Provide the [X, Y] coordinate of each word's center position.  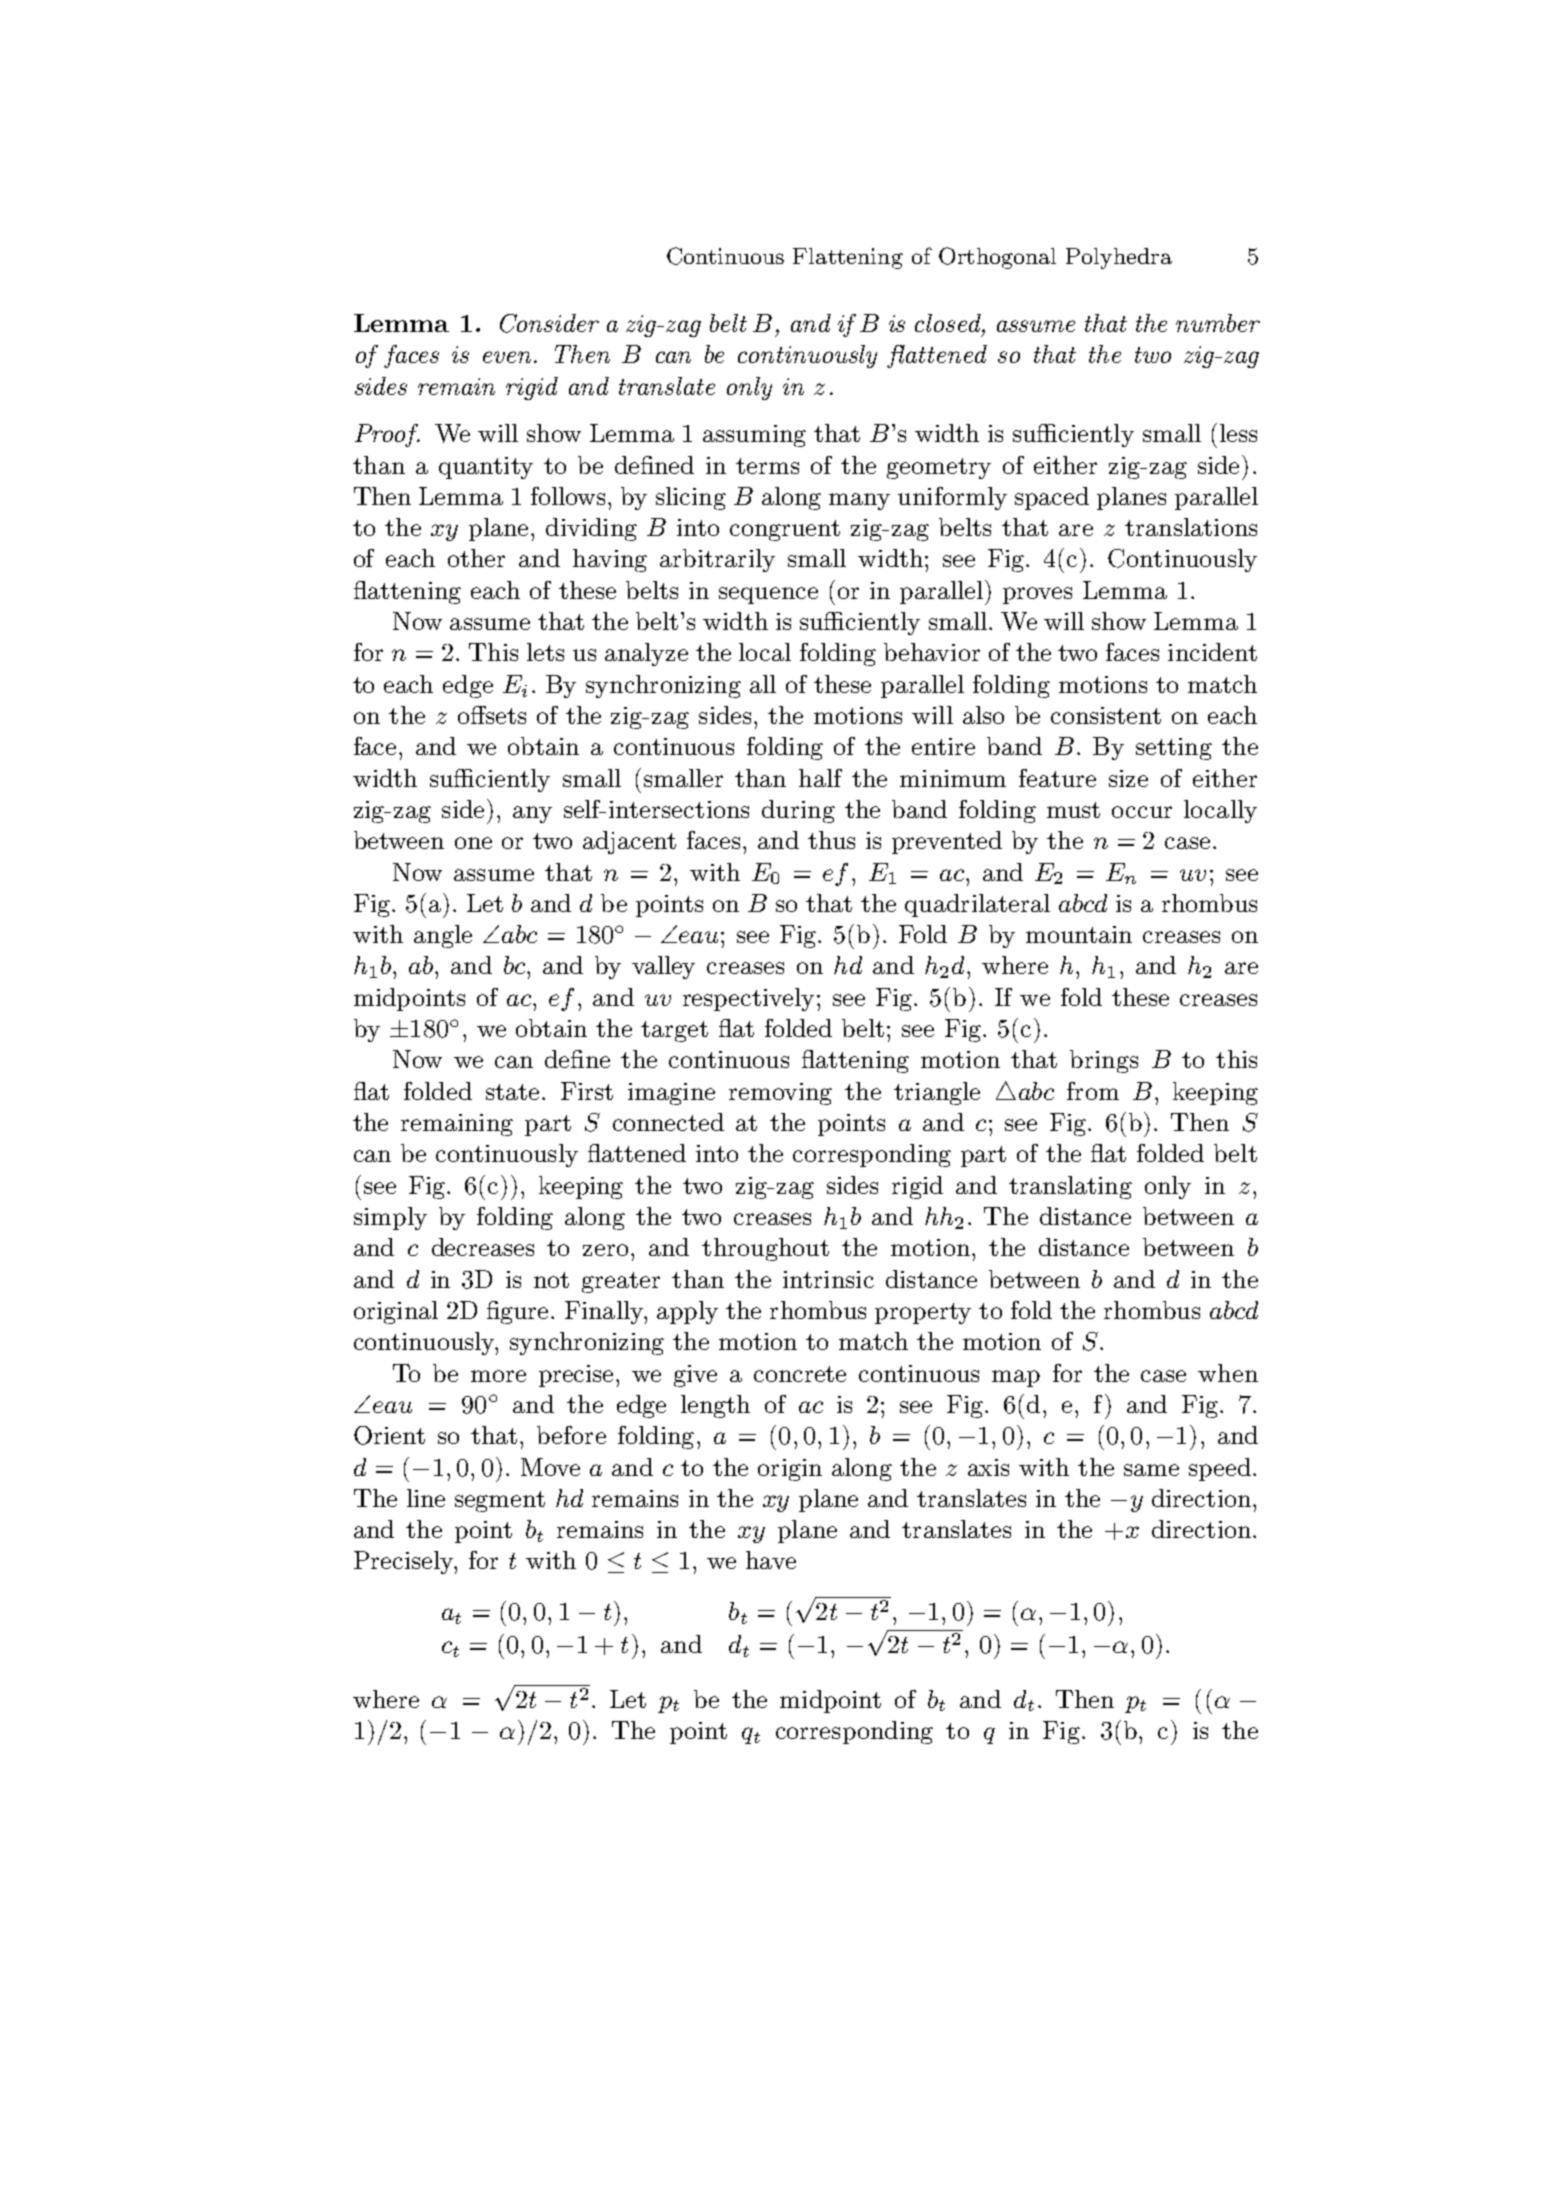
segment [500, 1501]
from [1093, 1091]
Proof [387, 435]
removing [780, 1094]
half [820, 778]
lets [545, 652]
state [512, 1092]
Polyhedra [1119, 258]
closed [949, 323]
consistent [1106, 715]
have [771, 1560]
